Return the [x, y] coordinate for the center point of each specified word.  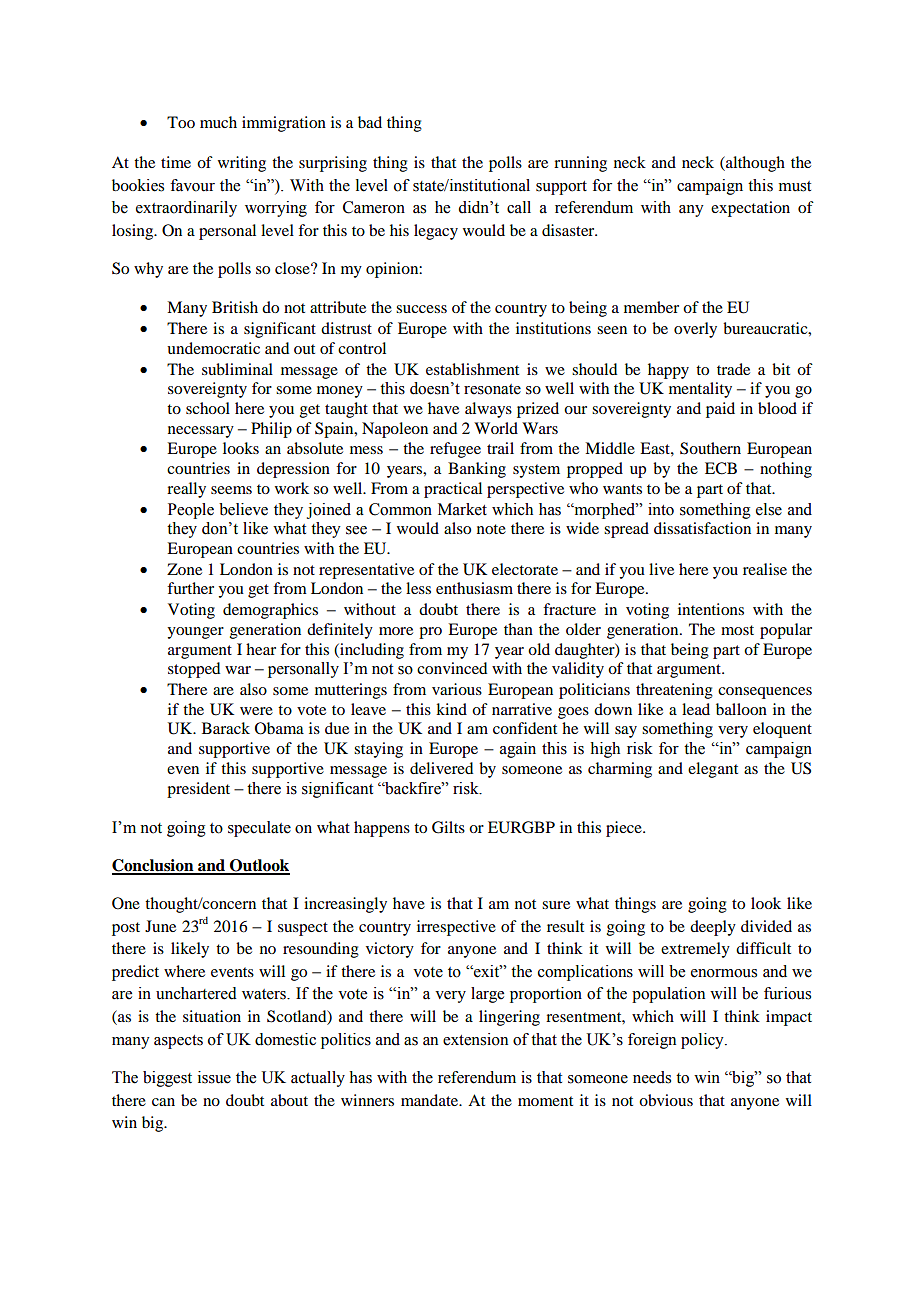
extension [475, 1039]
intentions [711, 609]
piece [625, 829]
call [519, 207]
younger [195, 633]
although [754, 164]
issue [214, 1077]
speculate [259, 829]
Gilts [448, 827]
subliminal [237, 369]
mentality [700, 390]
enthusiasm [474, 588]
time [176, 162]
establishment [472, 369]
